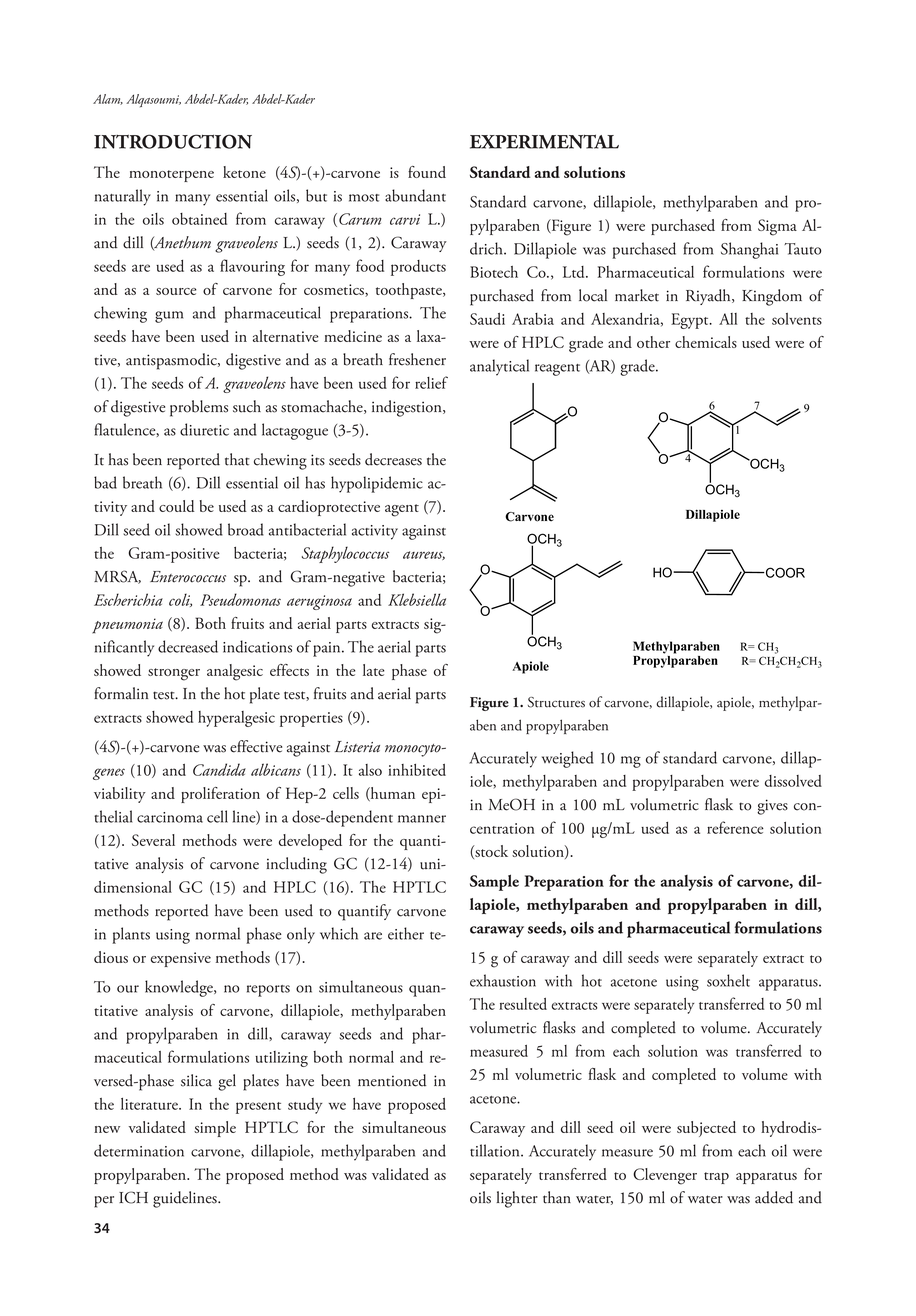 Image resolution: width=916 pixels, height=1316 pixels. Describe the element at coordinates (777, 227) in the image. I see `Sigma` at that location.
